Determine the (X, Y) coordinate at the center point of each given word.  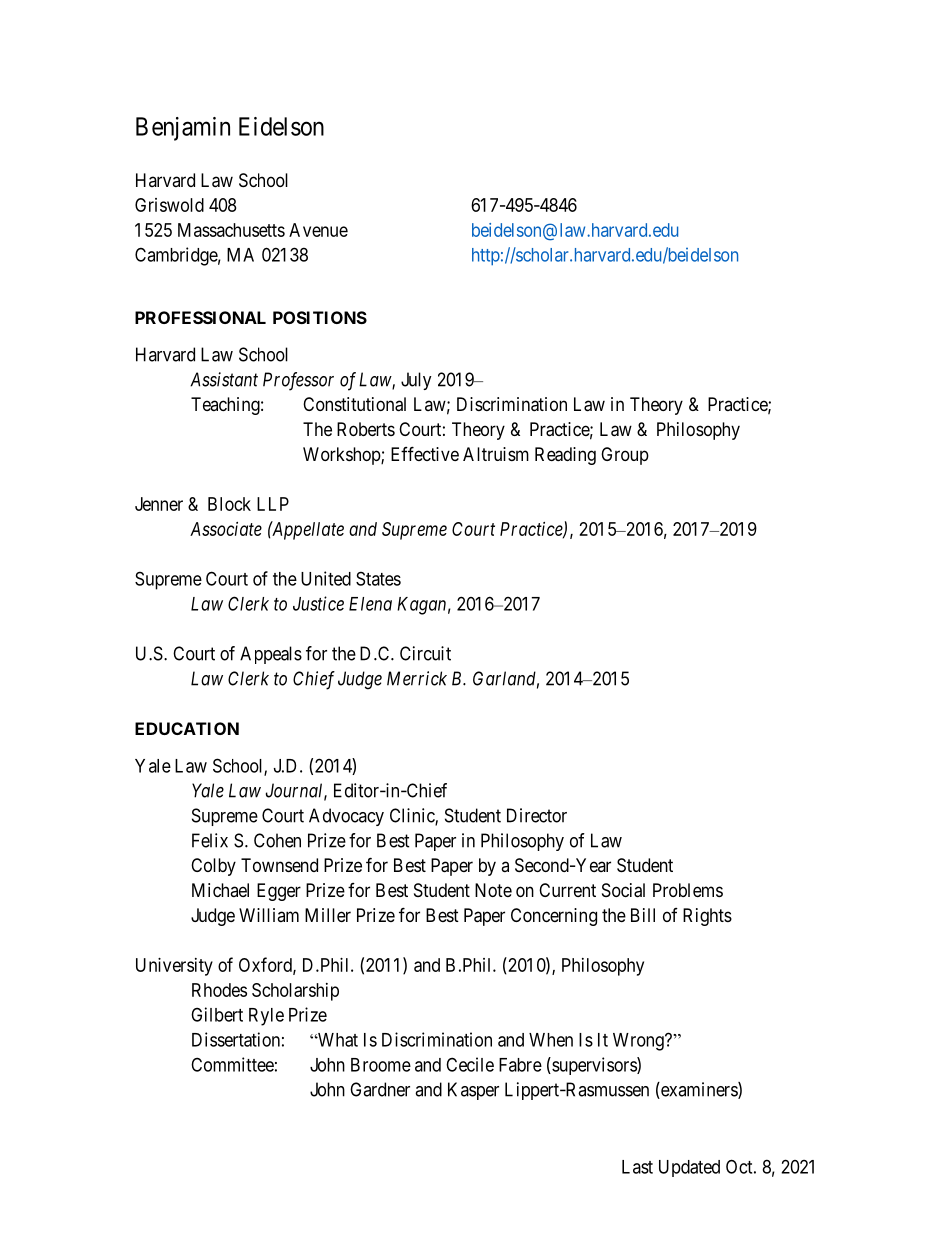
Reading (565, 456)
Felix (210, 840)
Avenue (318, 230)
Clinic (413, 816)
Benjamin (183, 129)
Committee (232, 1064)
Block (229, 504)
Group (625, 456)
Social (623, 890)
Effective (425, 453)
